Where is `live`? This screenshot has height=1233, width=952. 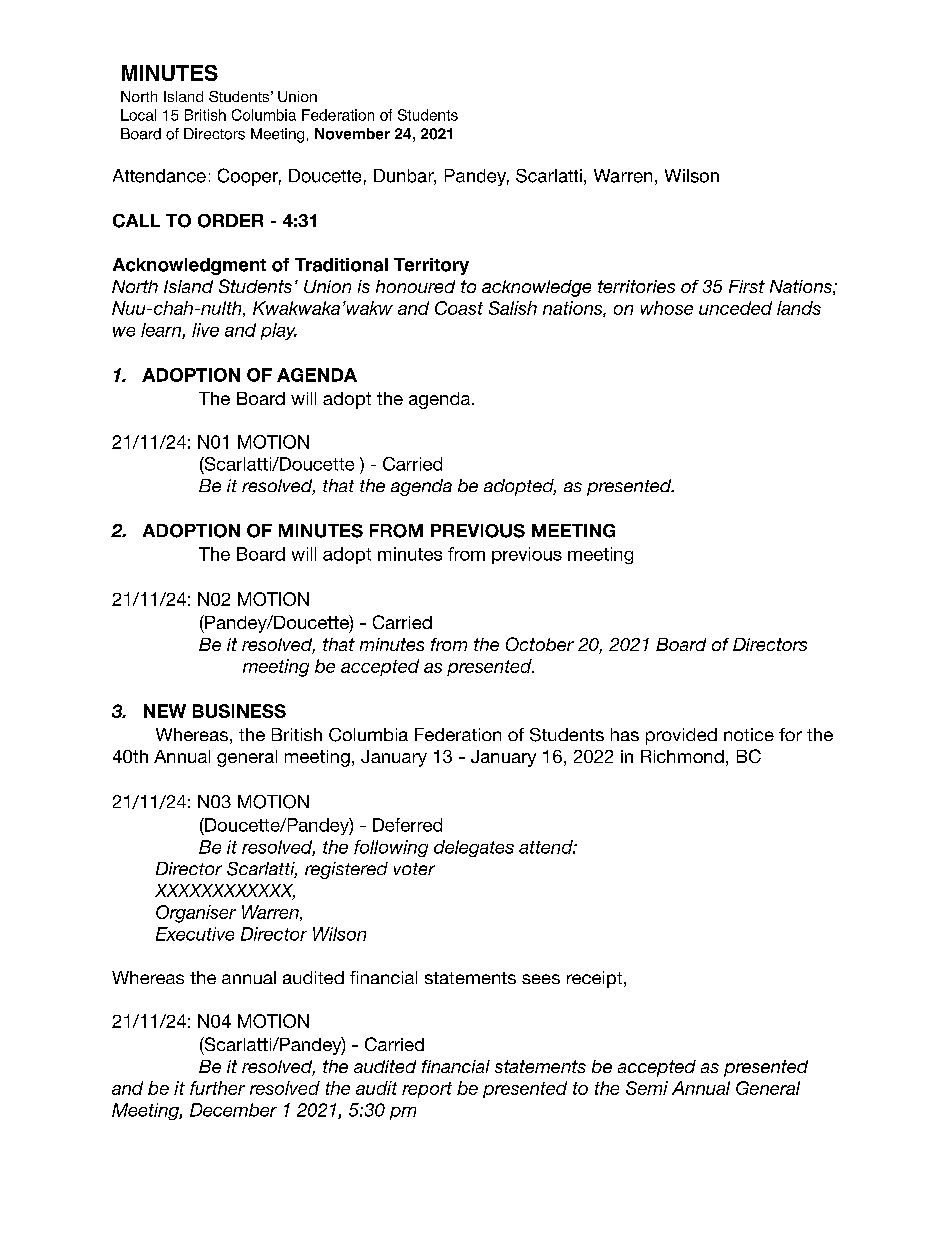
live is located at coordinates (205, 330).
